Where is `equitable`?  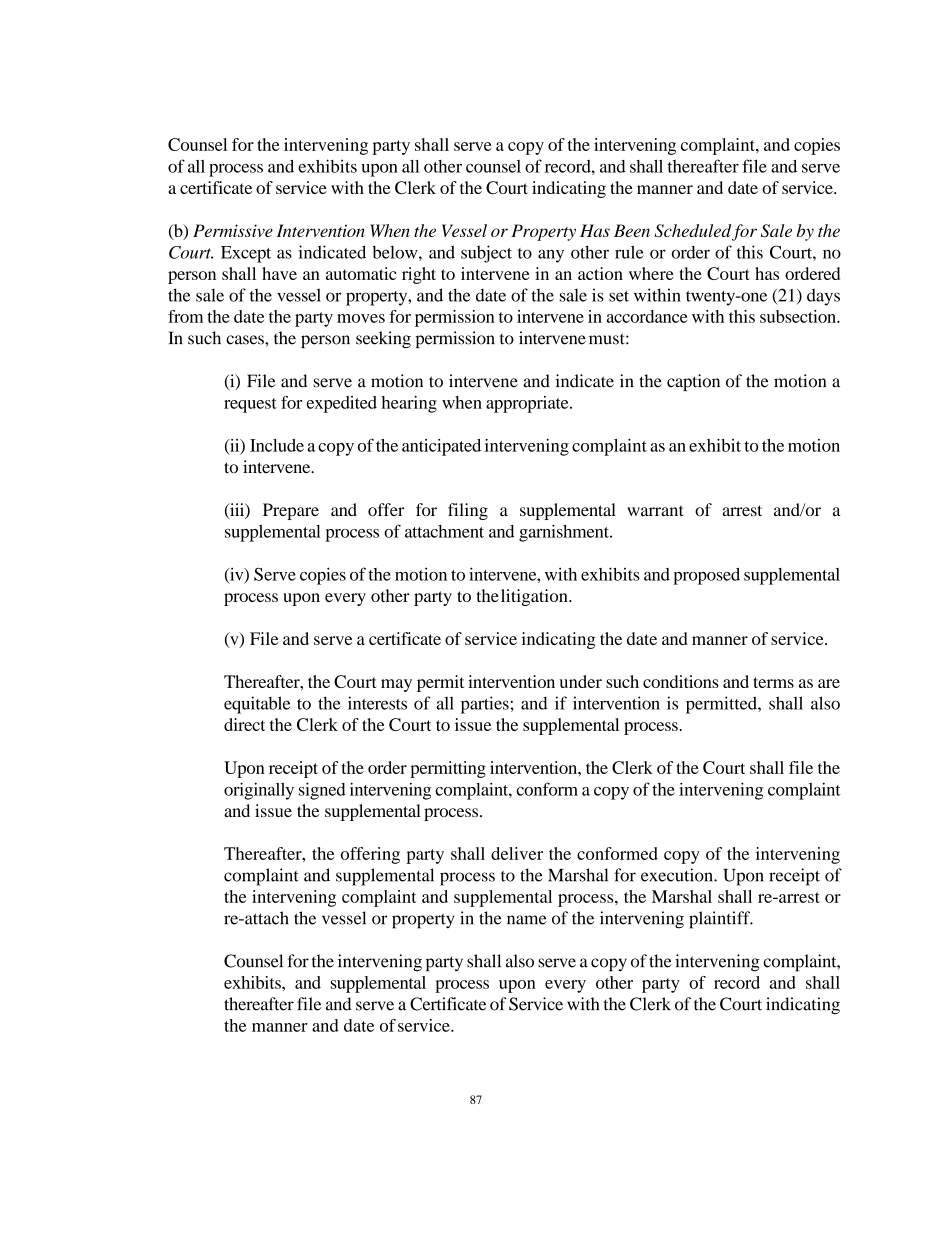
equitable is located at coordinates (257, 705).
